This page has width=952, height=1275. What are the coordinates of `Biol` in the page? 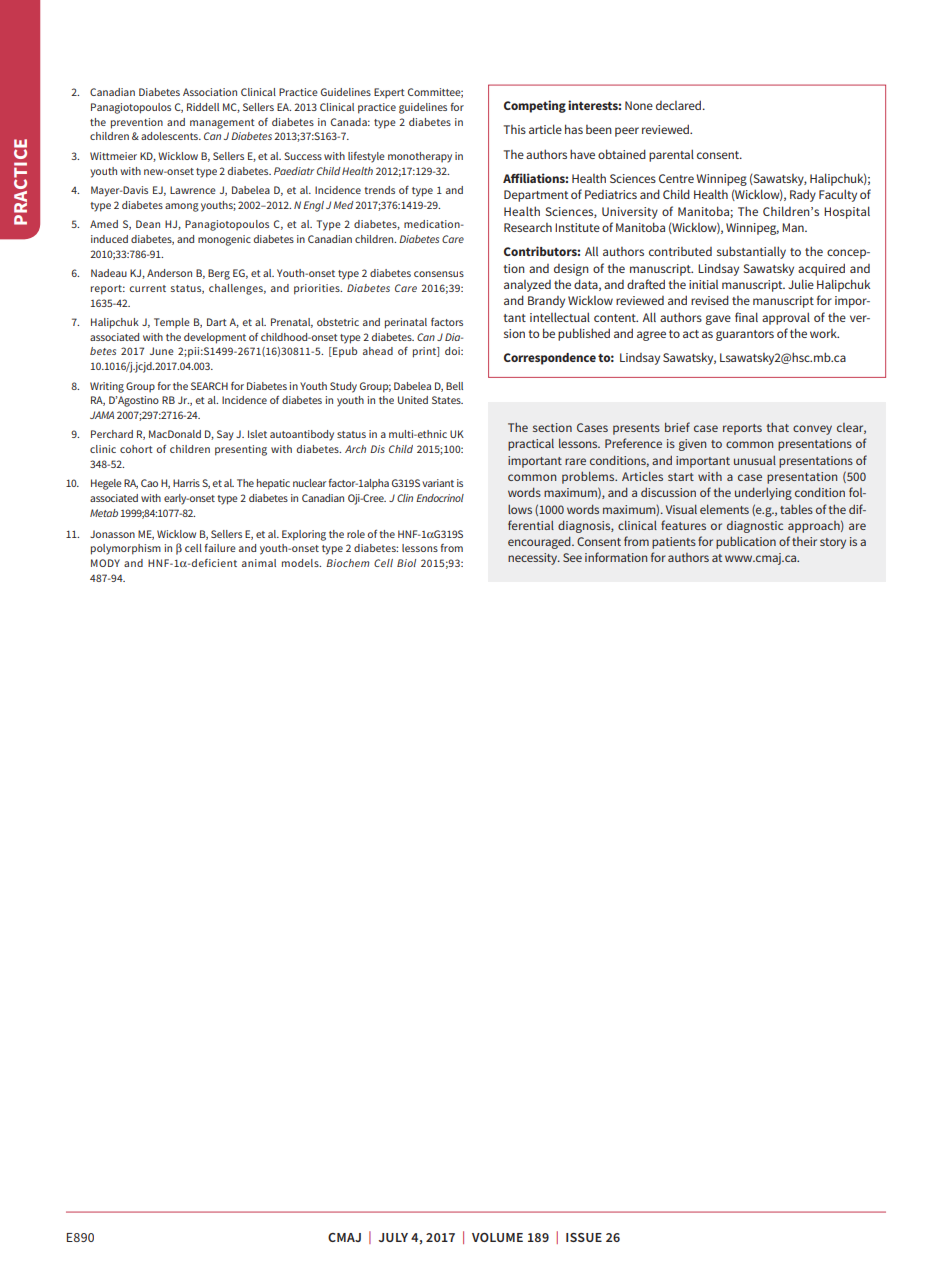 It's located at (406, 563).
